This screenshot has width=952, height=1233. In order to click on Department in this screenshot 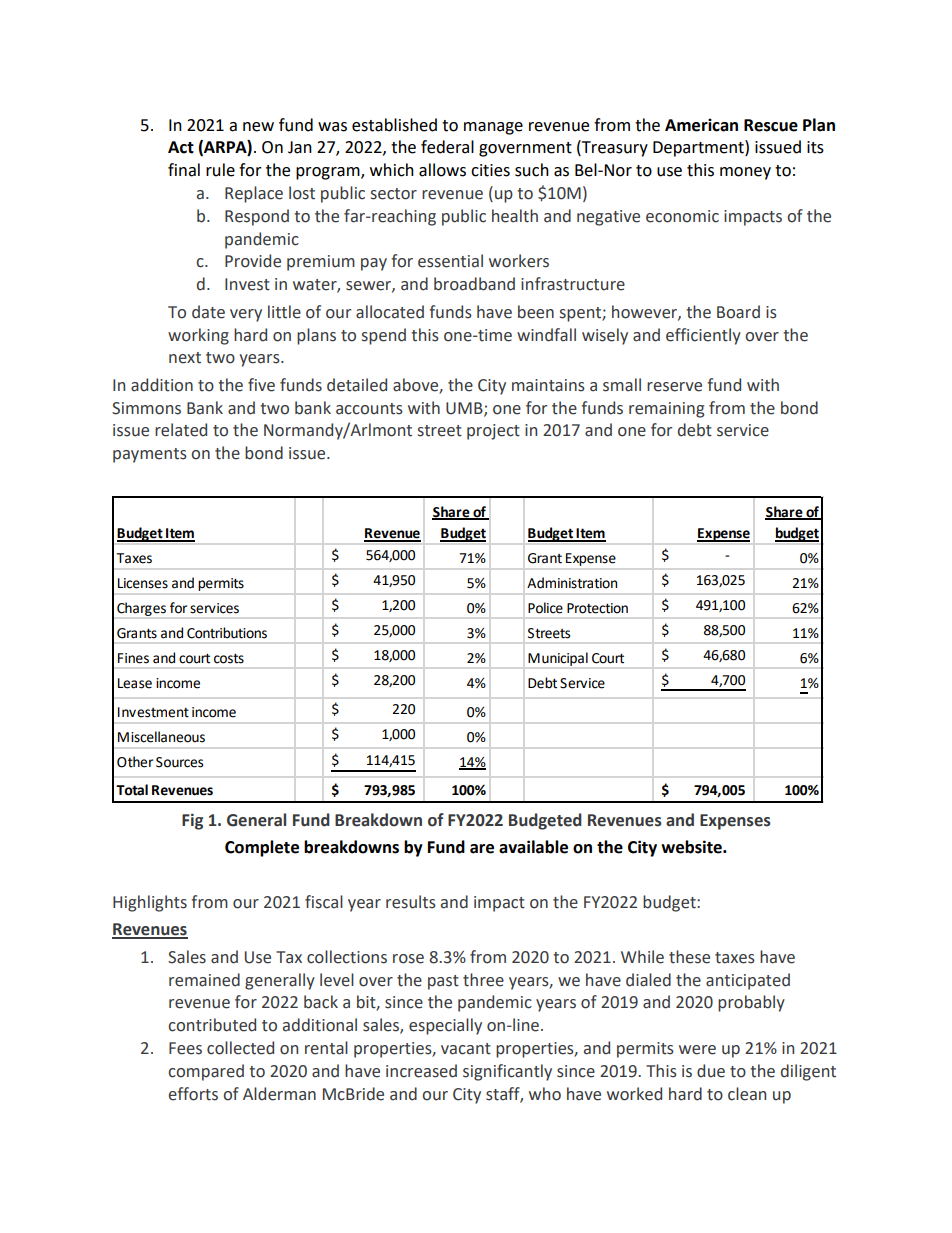, I will do `click(699, 148)`.
